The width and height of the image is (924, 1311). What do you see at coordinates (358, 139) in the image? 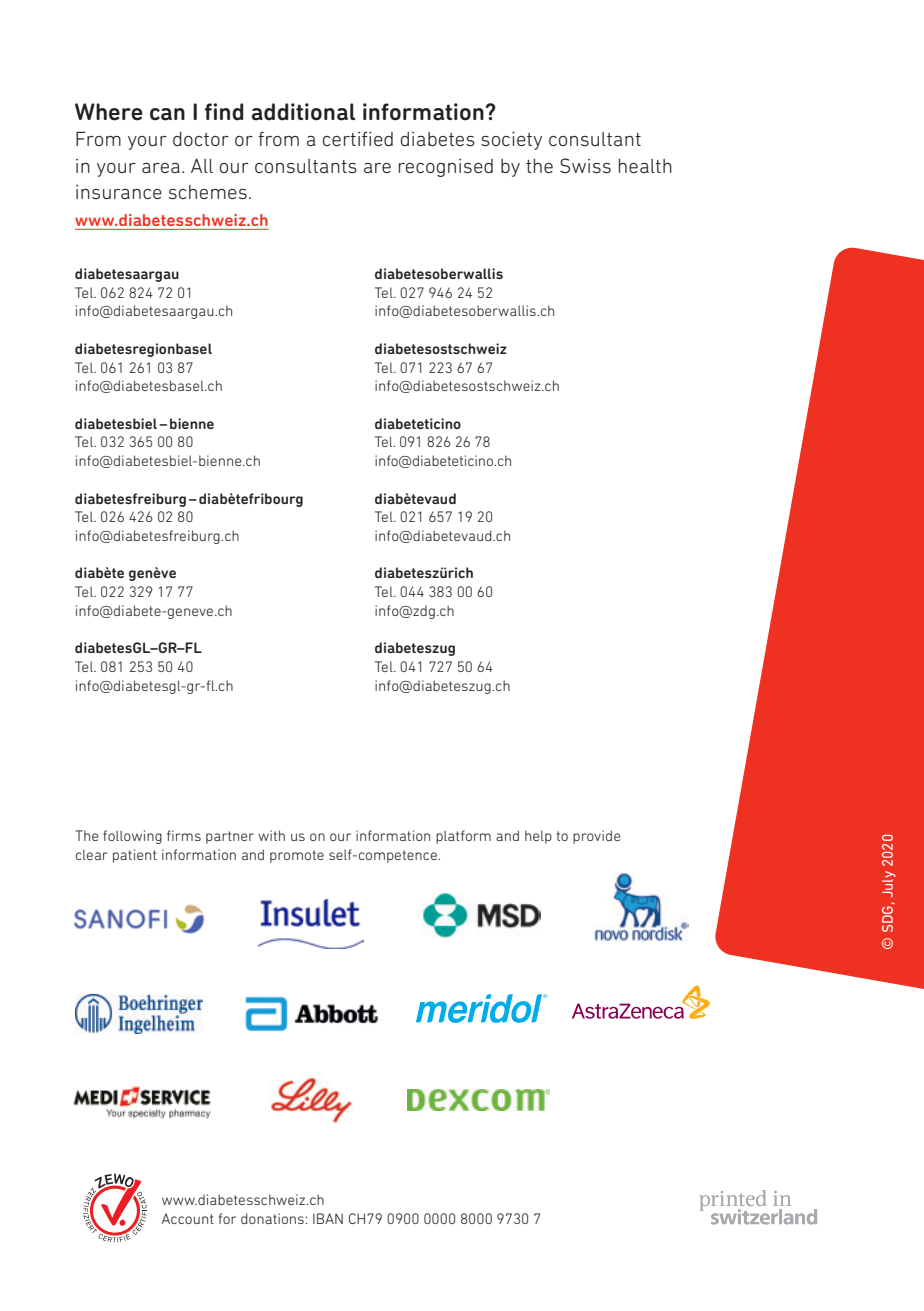
I see `certified` at bounding box center [358, 139].
